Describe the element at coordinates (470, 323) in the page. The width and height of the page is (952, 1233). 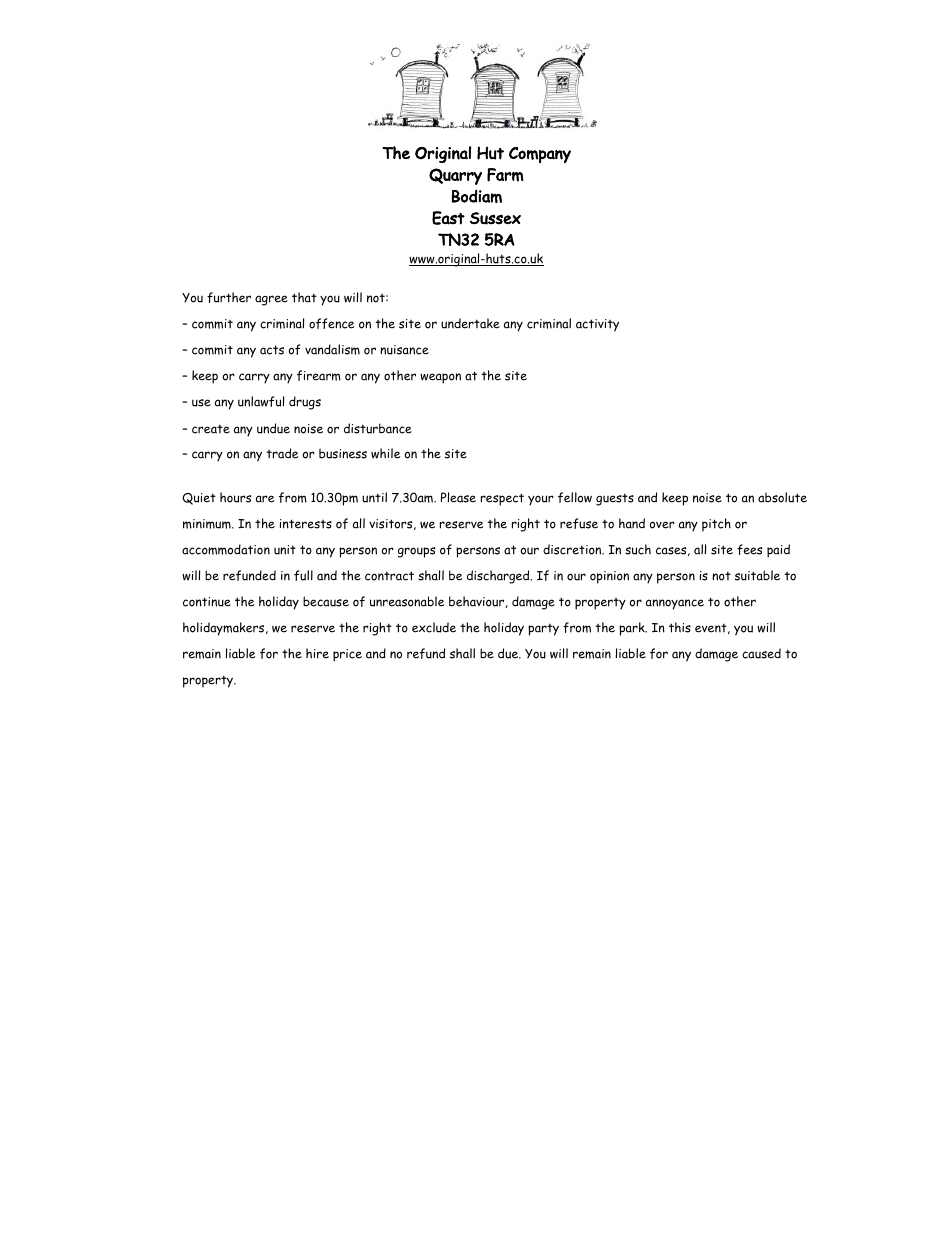
I see `undertake` at that location.
